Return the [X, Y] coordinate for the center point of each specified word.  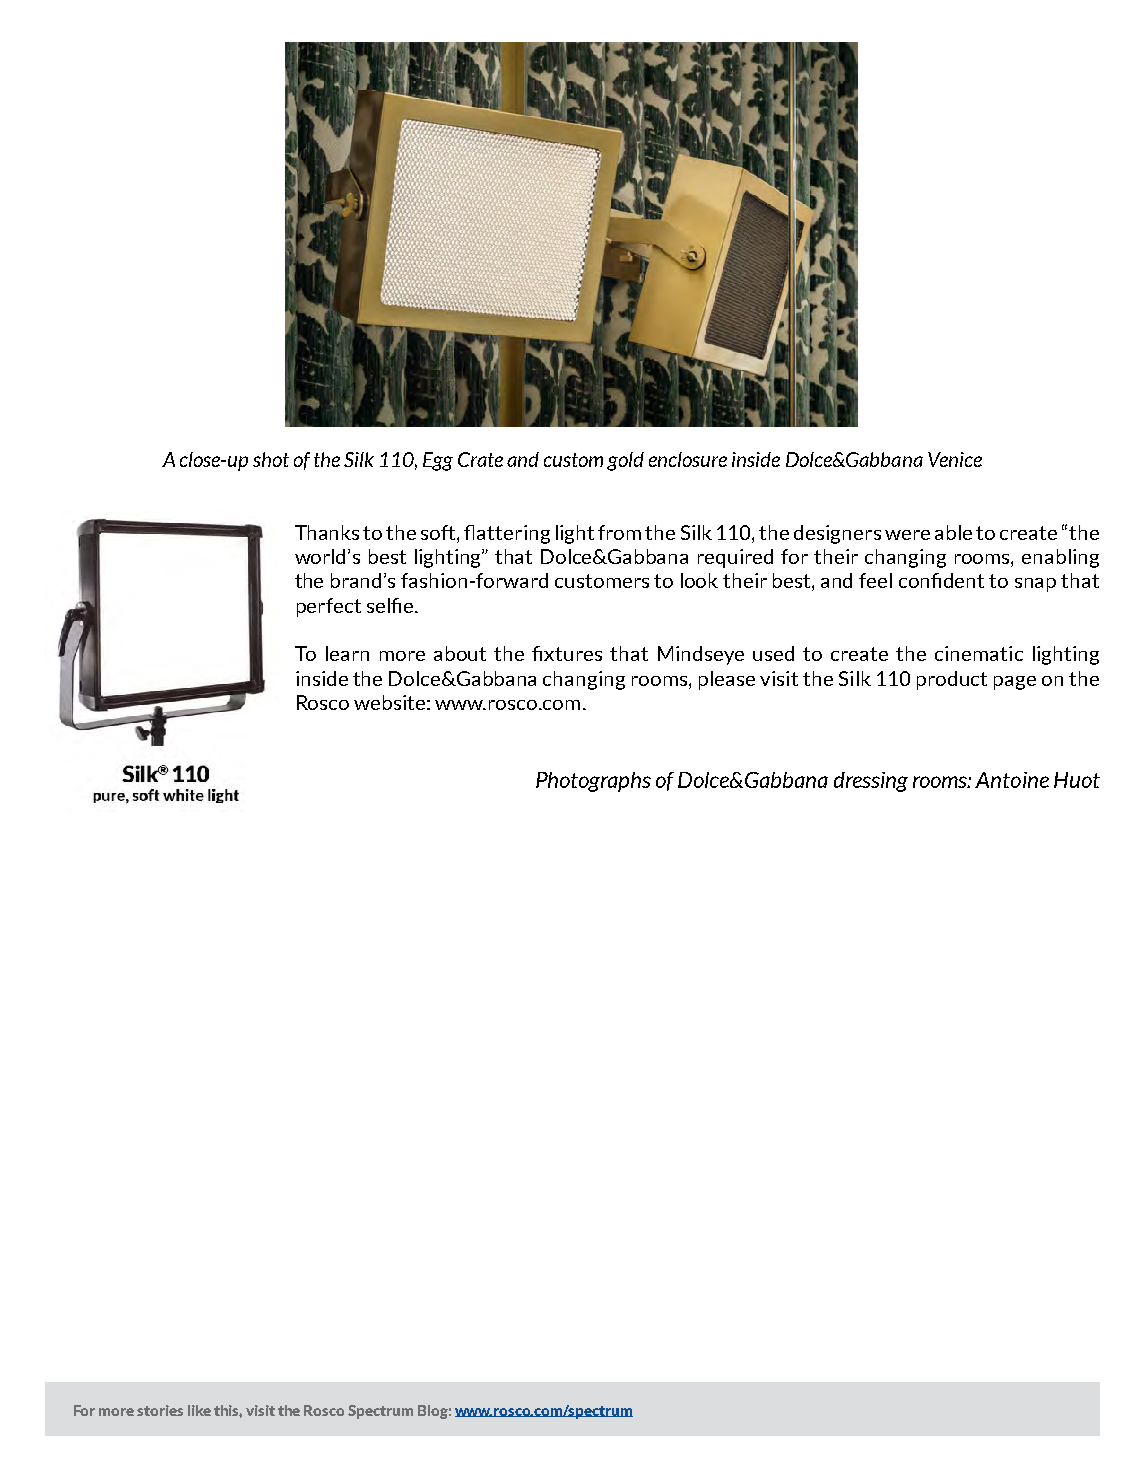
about [460, 653]
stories [160, 1410]
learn [347, 653]
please [727, 680]
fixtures [567, 653]
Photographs [593, 782]
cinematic [979, 653]
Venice [955, 459]
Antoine [1012, 780]
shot [271, 459]
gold [625, 461]
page [1015, 683]
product [952, 680]
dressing [871, 782]
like [199, 1410]
